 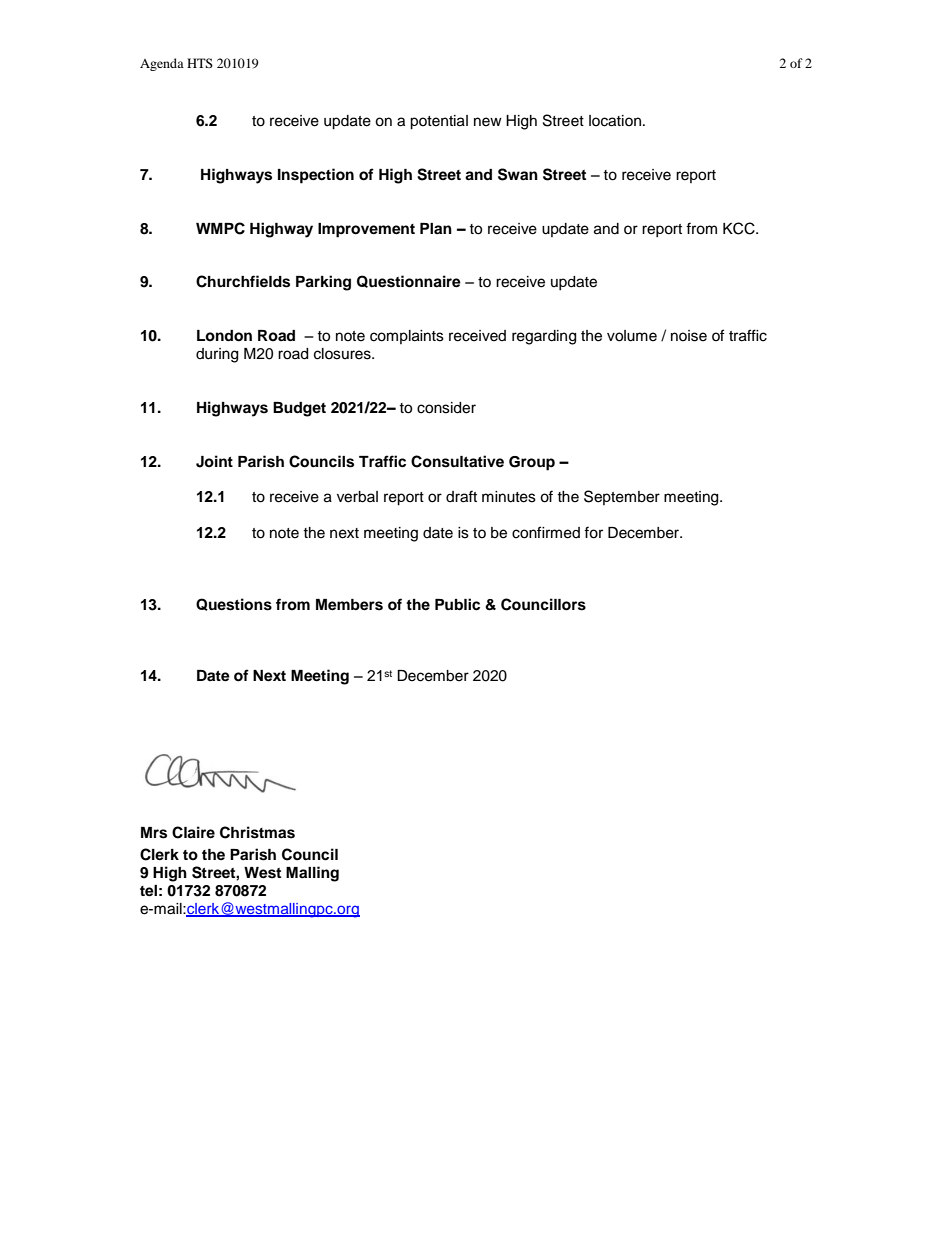 I want to click on potential, so click(x=439, y=122).
